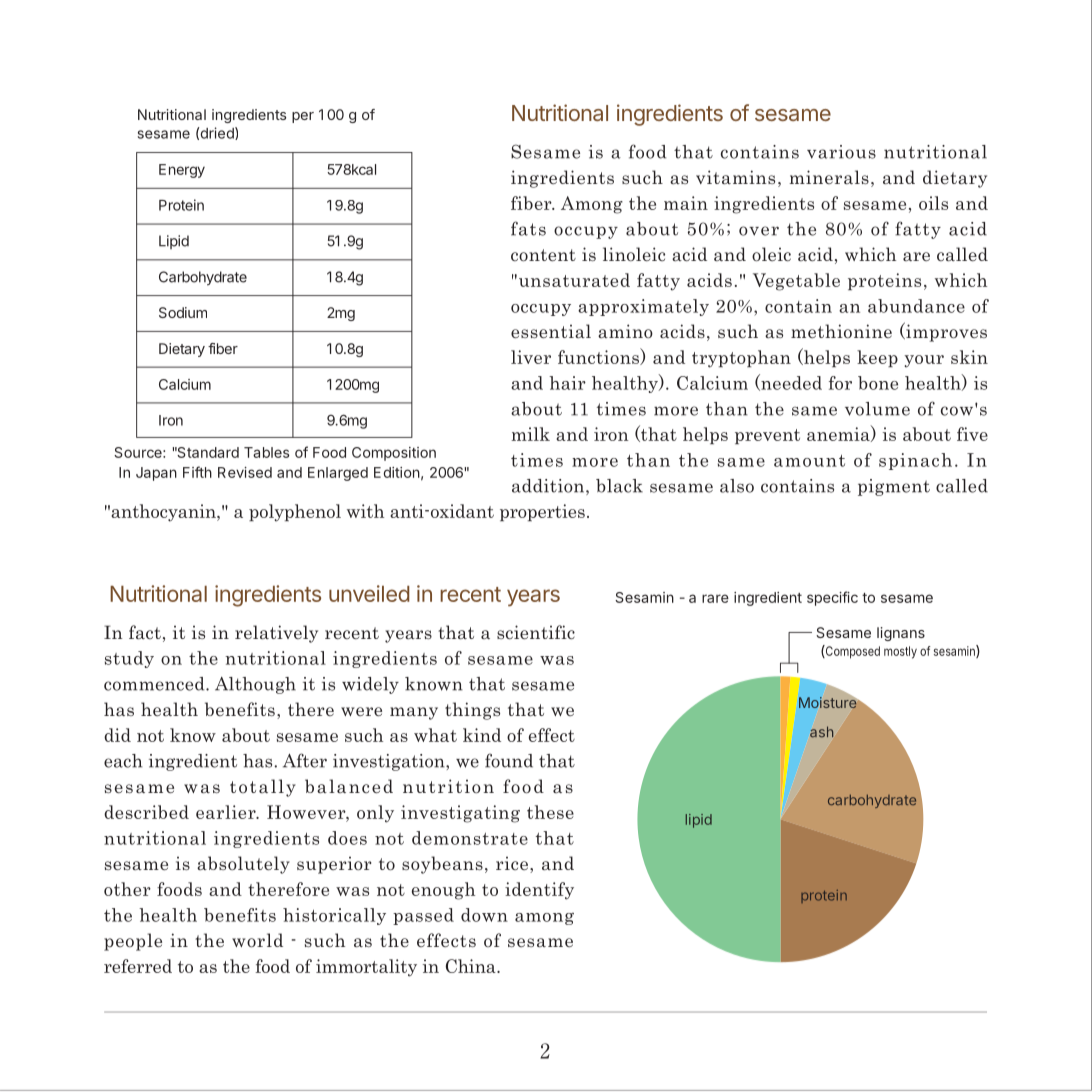 The height and width of the page is (1092, 1092). What do you see at coordinates (266, 452) in the page?
I see `Tables` at bounding box center [266, 452].
